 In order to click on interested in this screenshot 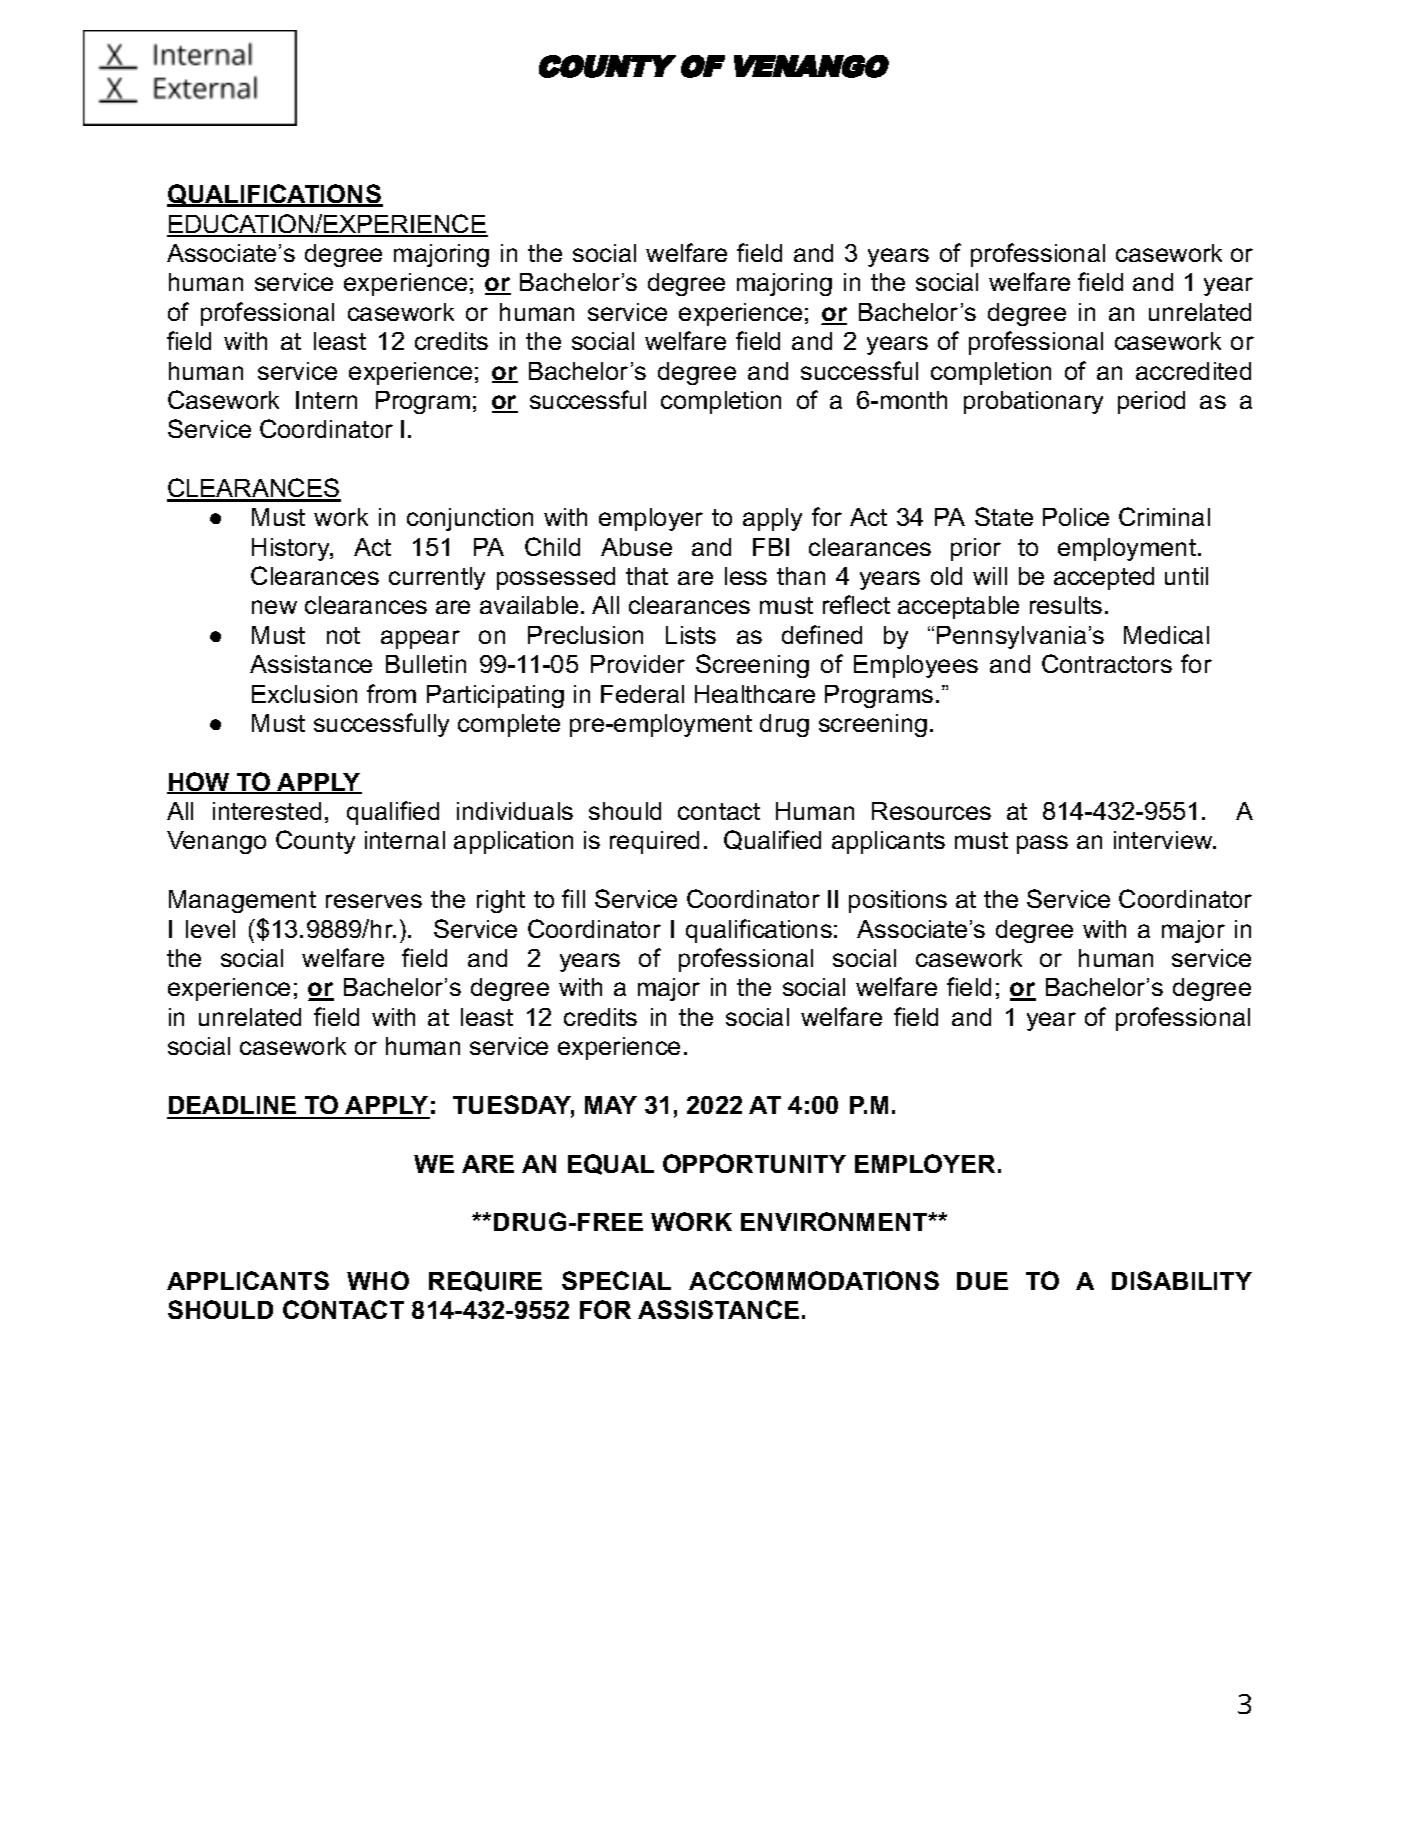, I will do `click(267, 811)`.
